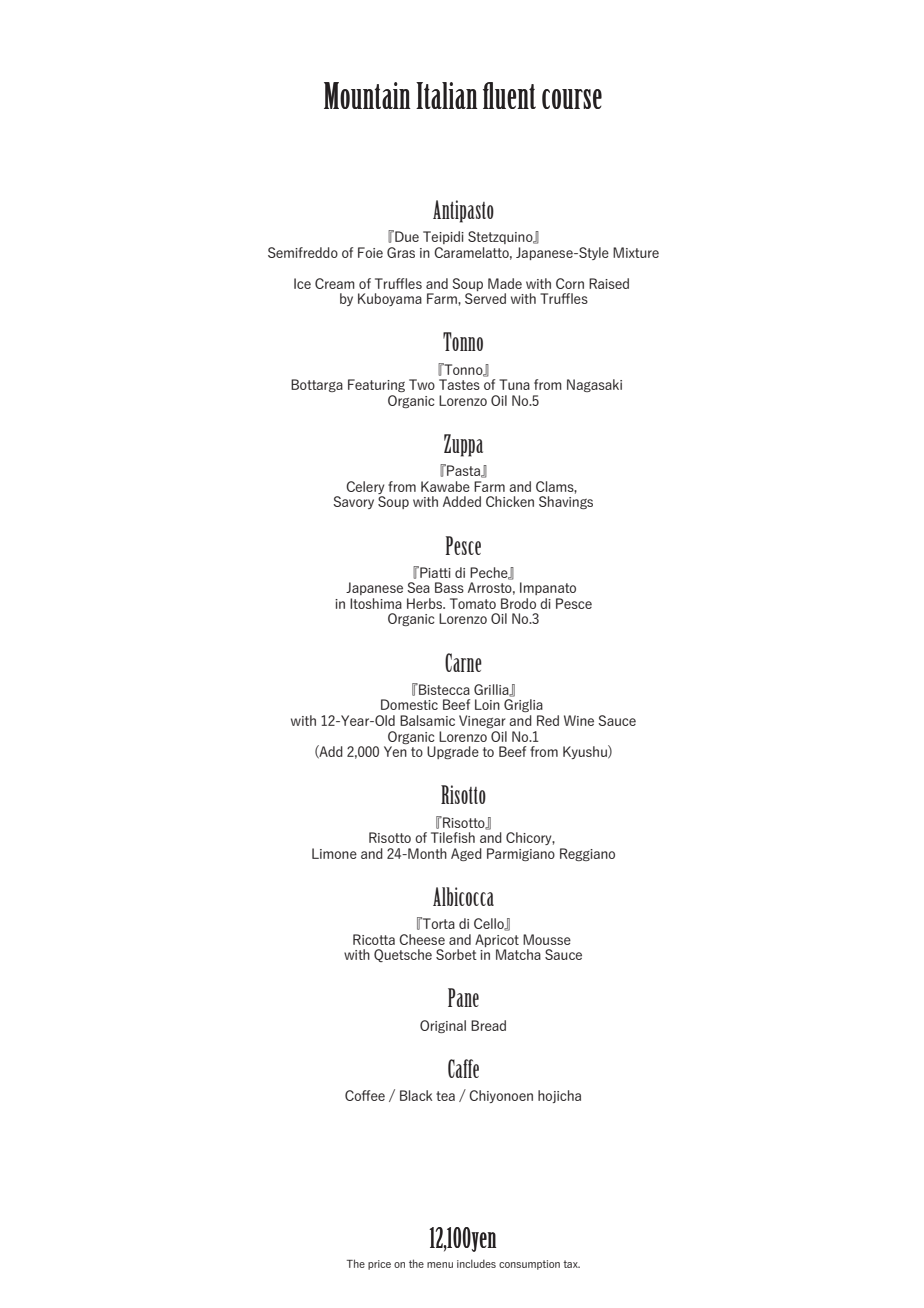 The width and height of the screenshot is (924, 1308). Describe the element at coordinates (379, 1265) in the screenshot. I see `price` at that location.
